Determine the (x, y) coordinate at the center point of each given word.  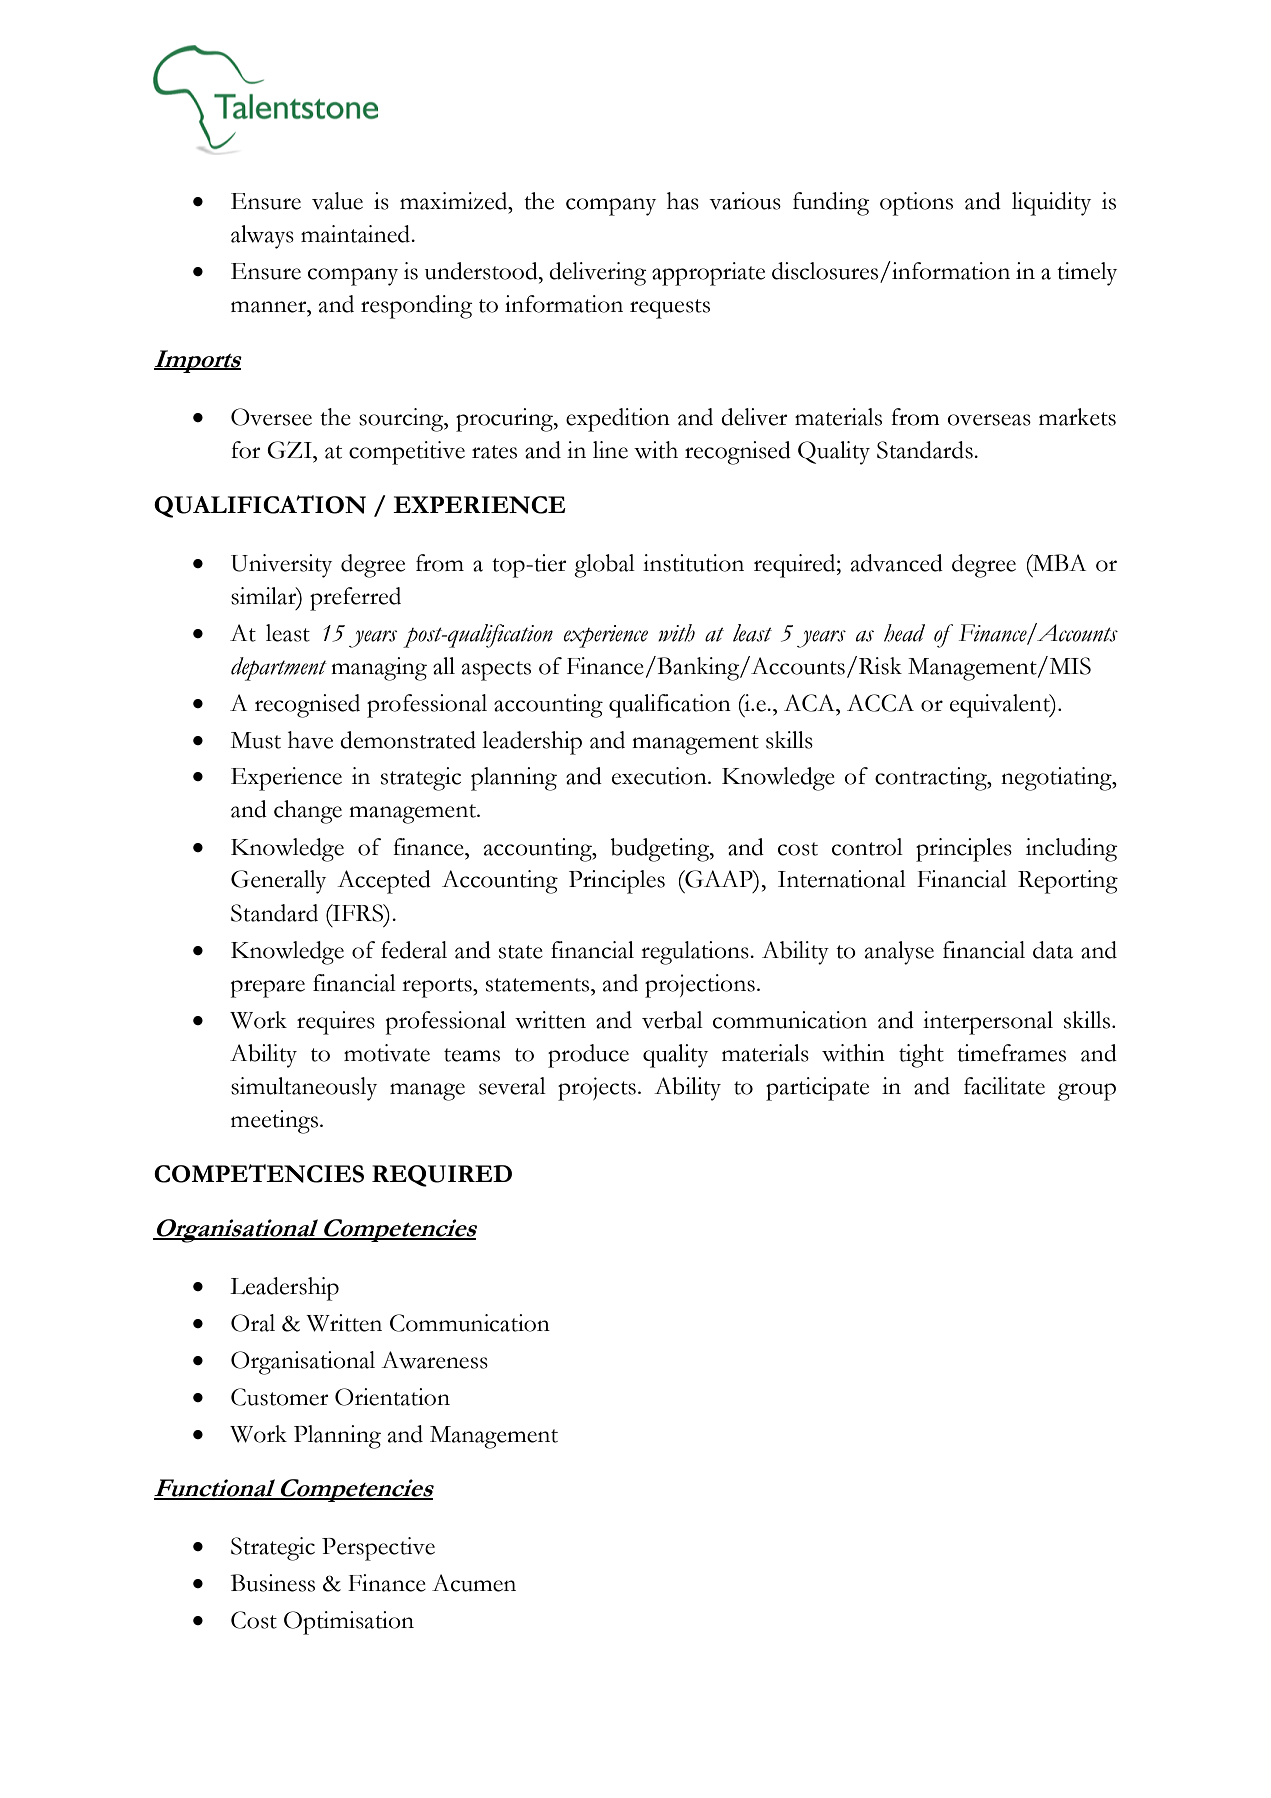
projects (597, 1089)
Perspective (378, 1549)
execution (660, 776)
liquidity (1051, 204)
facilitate (1004, 1086)
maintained (357, 234)
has (683, 201)
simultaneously (304, 1089)
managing (379, 669)
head (904, 633)
